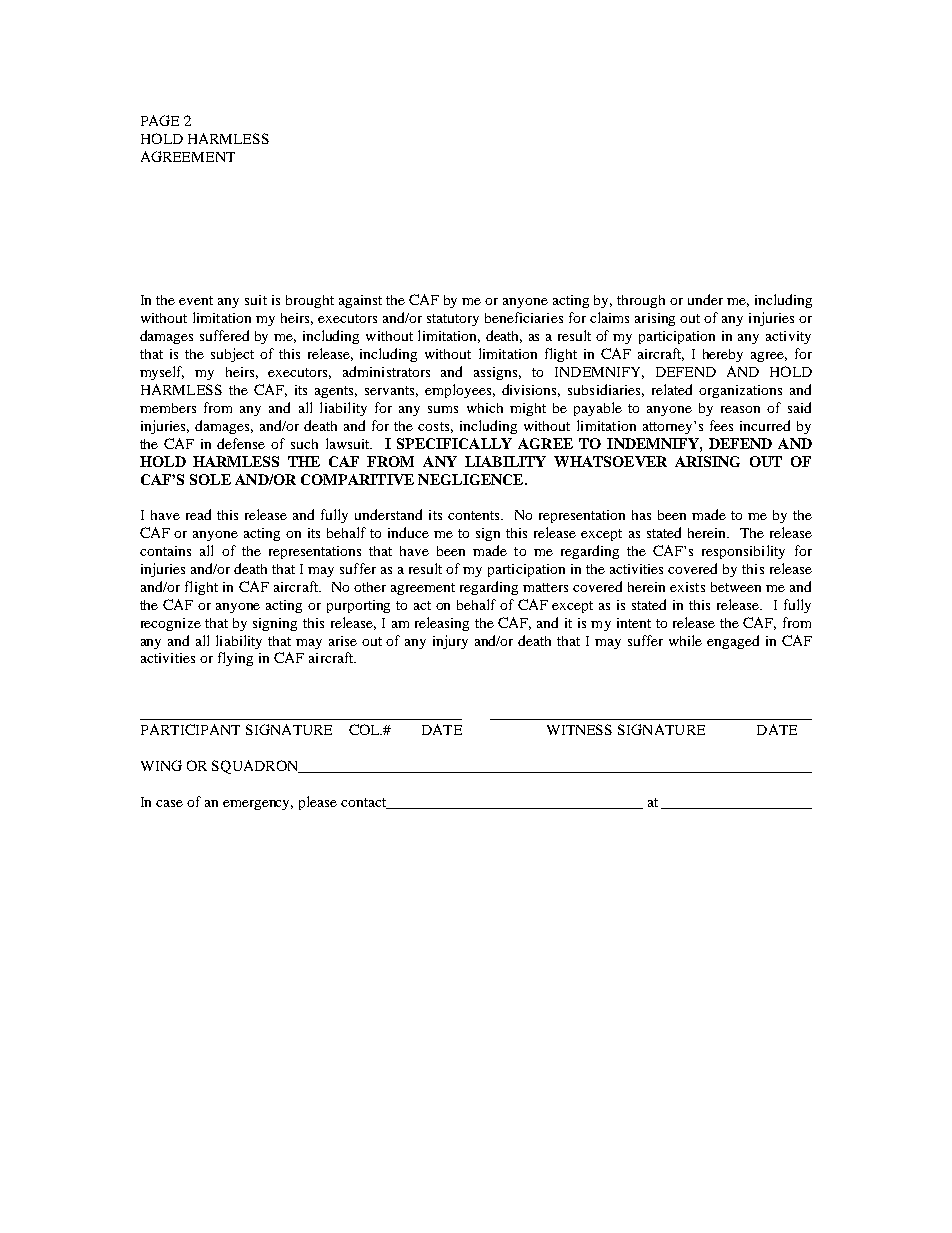 This image has width=952, height=1233. Describe the element at coordinates (721, 425) in the image. I see `fees` at that location.
